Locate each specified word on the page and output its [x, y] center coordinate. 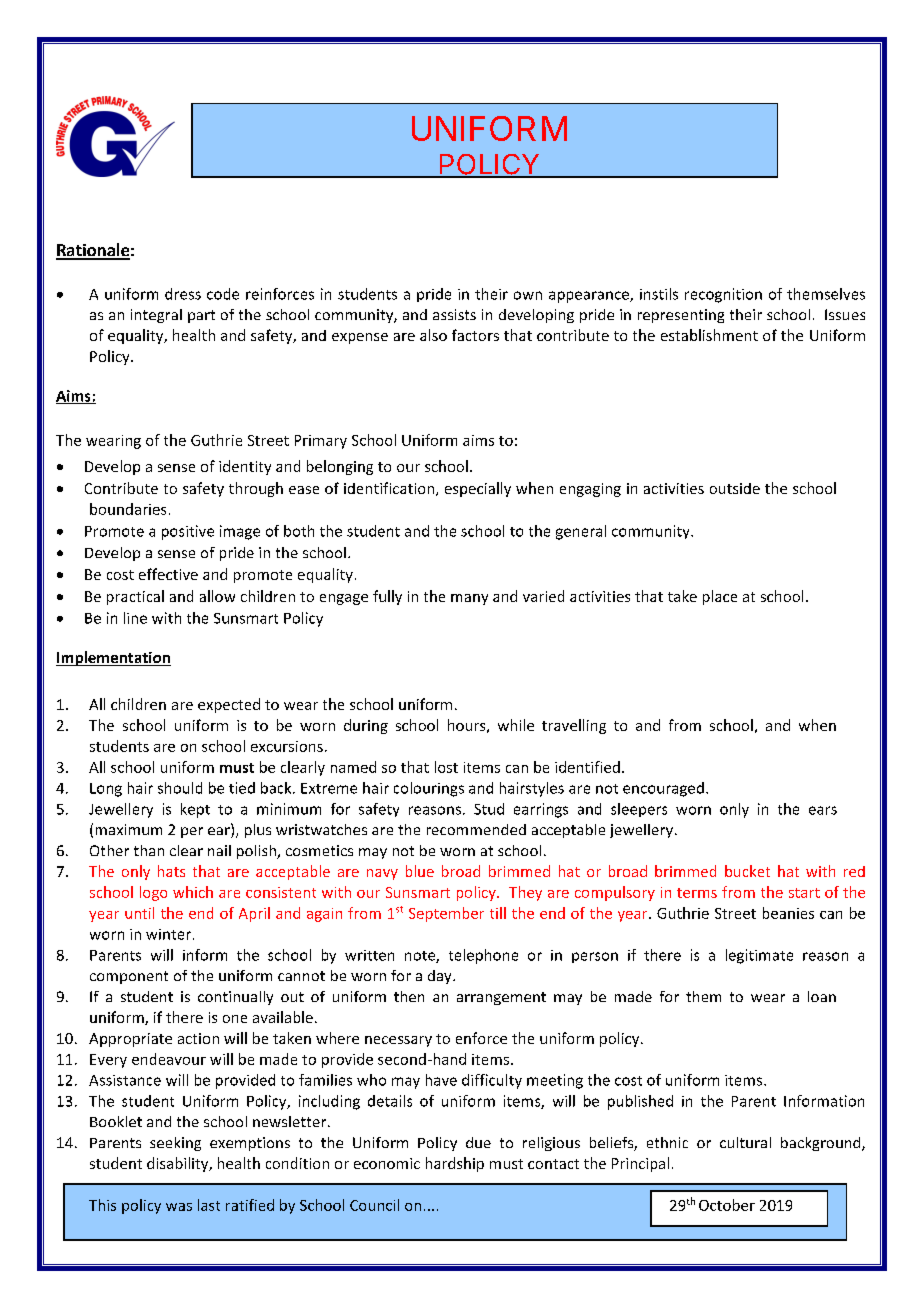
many [469, 599]
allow [217, 596]
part [201, 316]
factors [475, 335]
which [193, 892]
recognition [723, 295]
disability [179, 1164]
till [498, 913]
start [804, 893]
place [720, 597]
